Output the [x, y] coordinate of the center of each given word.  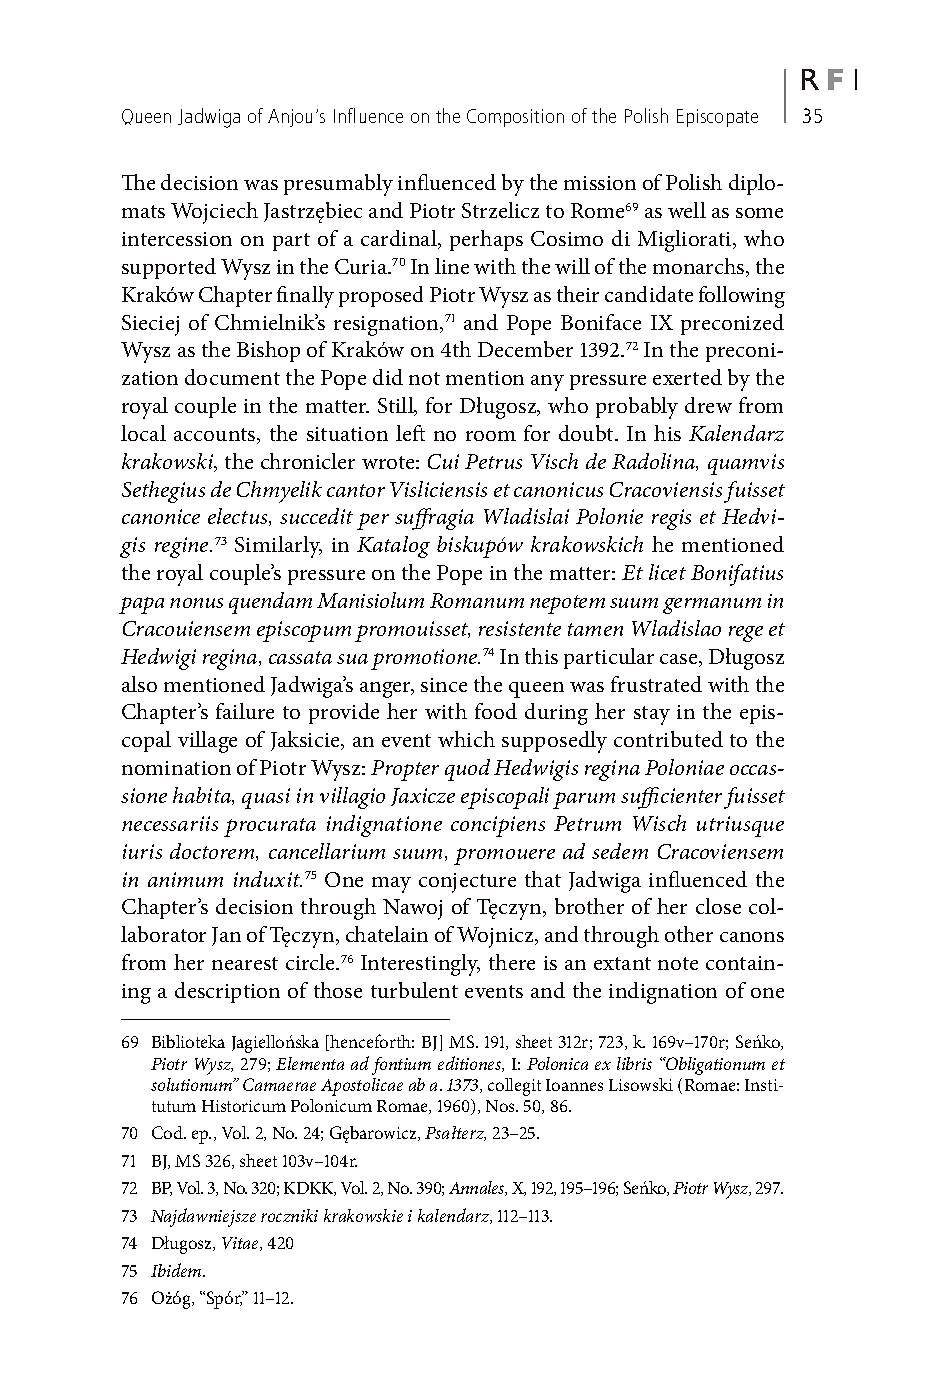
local [143, 433]
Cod [169, 1132]
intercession [177, 239]
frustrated [656, 684]
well [687, 210]
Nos [501, 1106]
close [718, 906]
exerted [687, 377]
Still [397, 406]
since [444, 685]
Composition [515, 118]
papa [141, 605]
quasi [266, 798]
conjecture [467, 883]
